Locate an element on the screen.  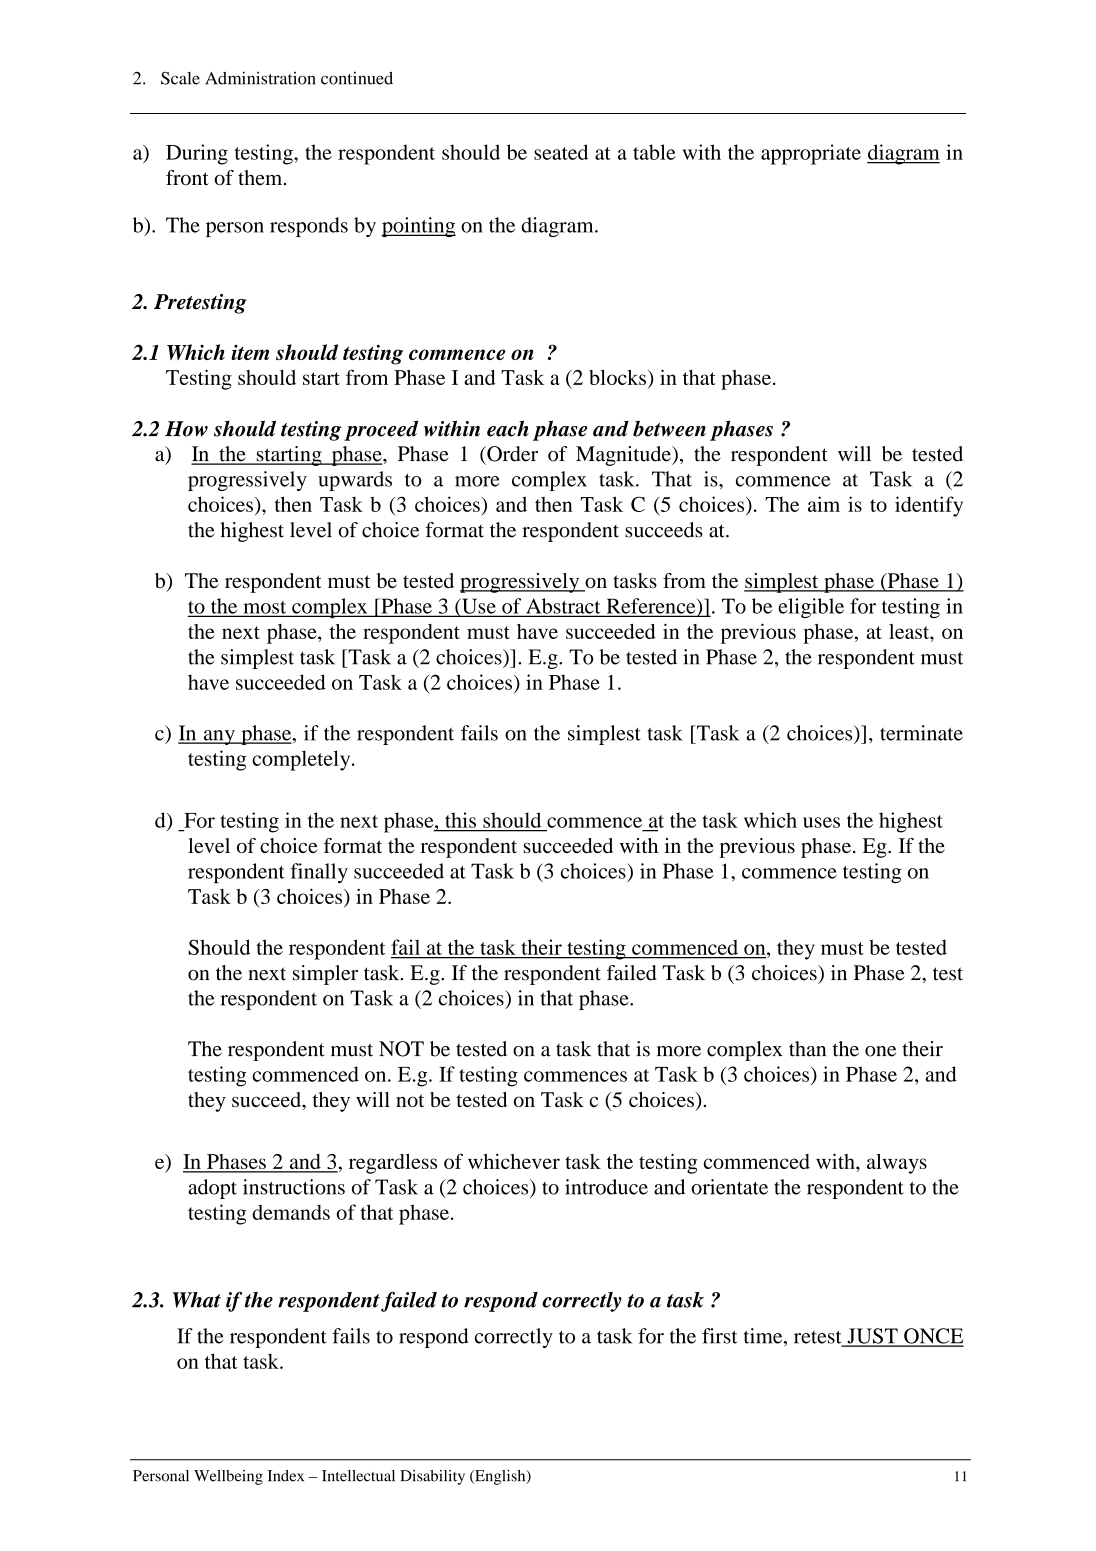
uses is located at coordinates (821, 822).
